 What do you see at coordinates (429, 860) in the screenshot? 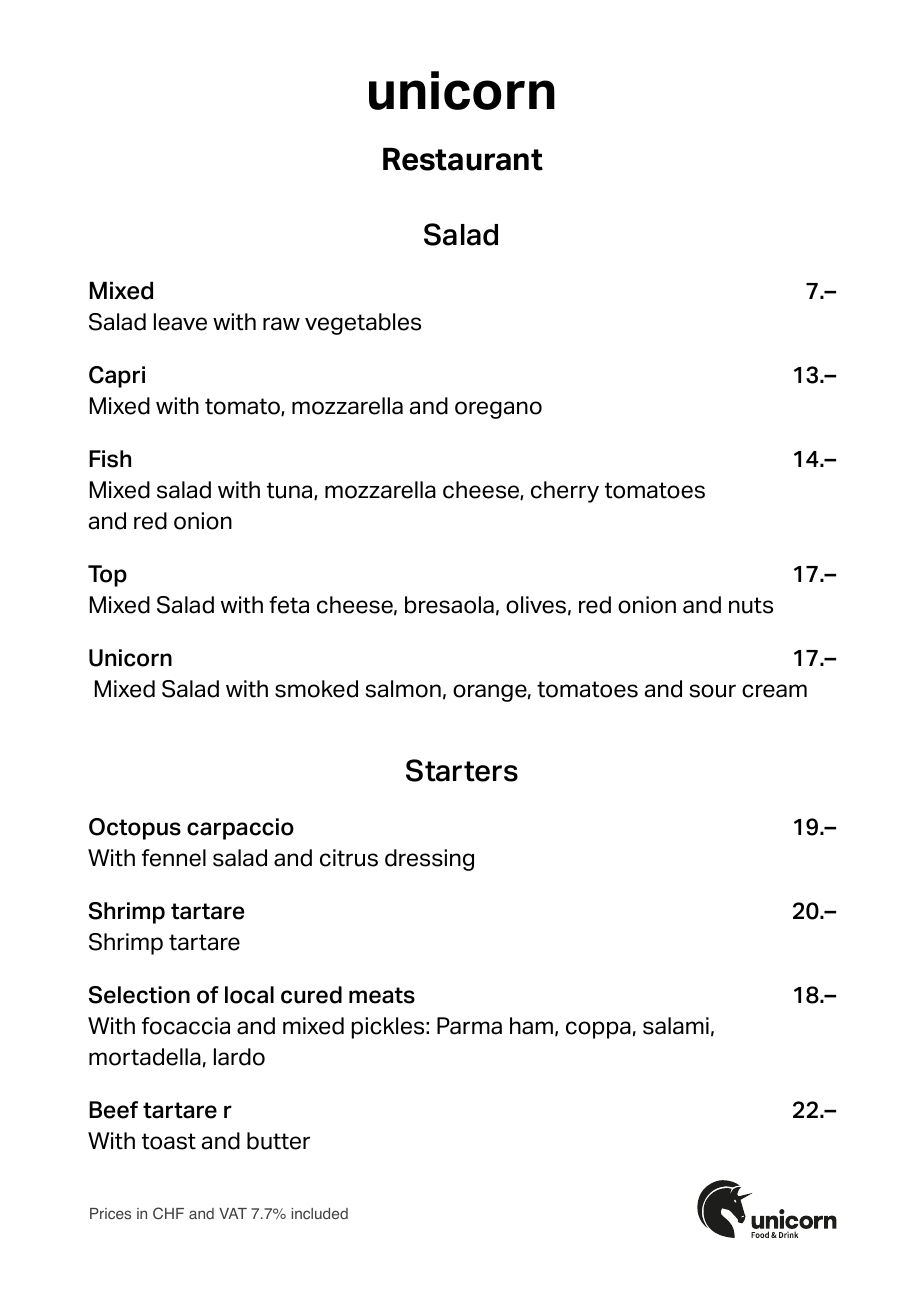
I see `dressing` at bounding box center [429, 860].
